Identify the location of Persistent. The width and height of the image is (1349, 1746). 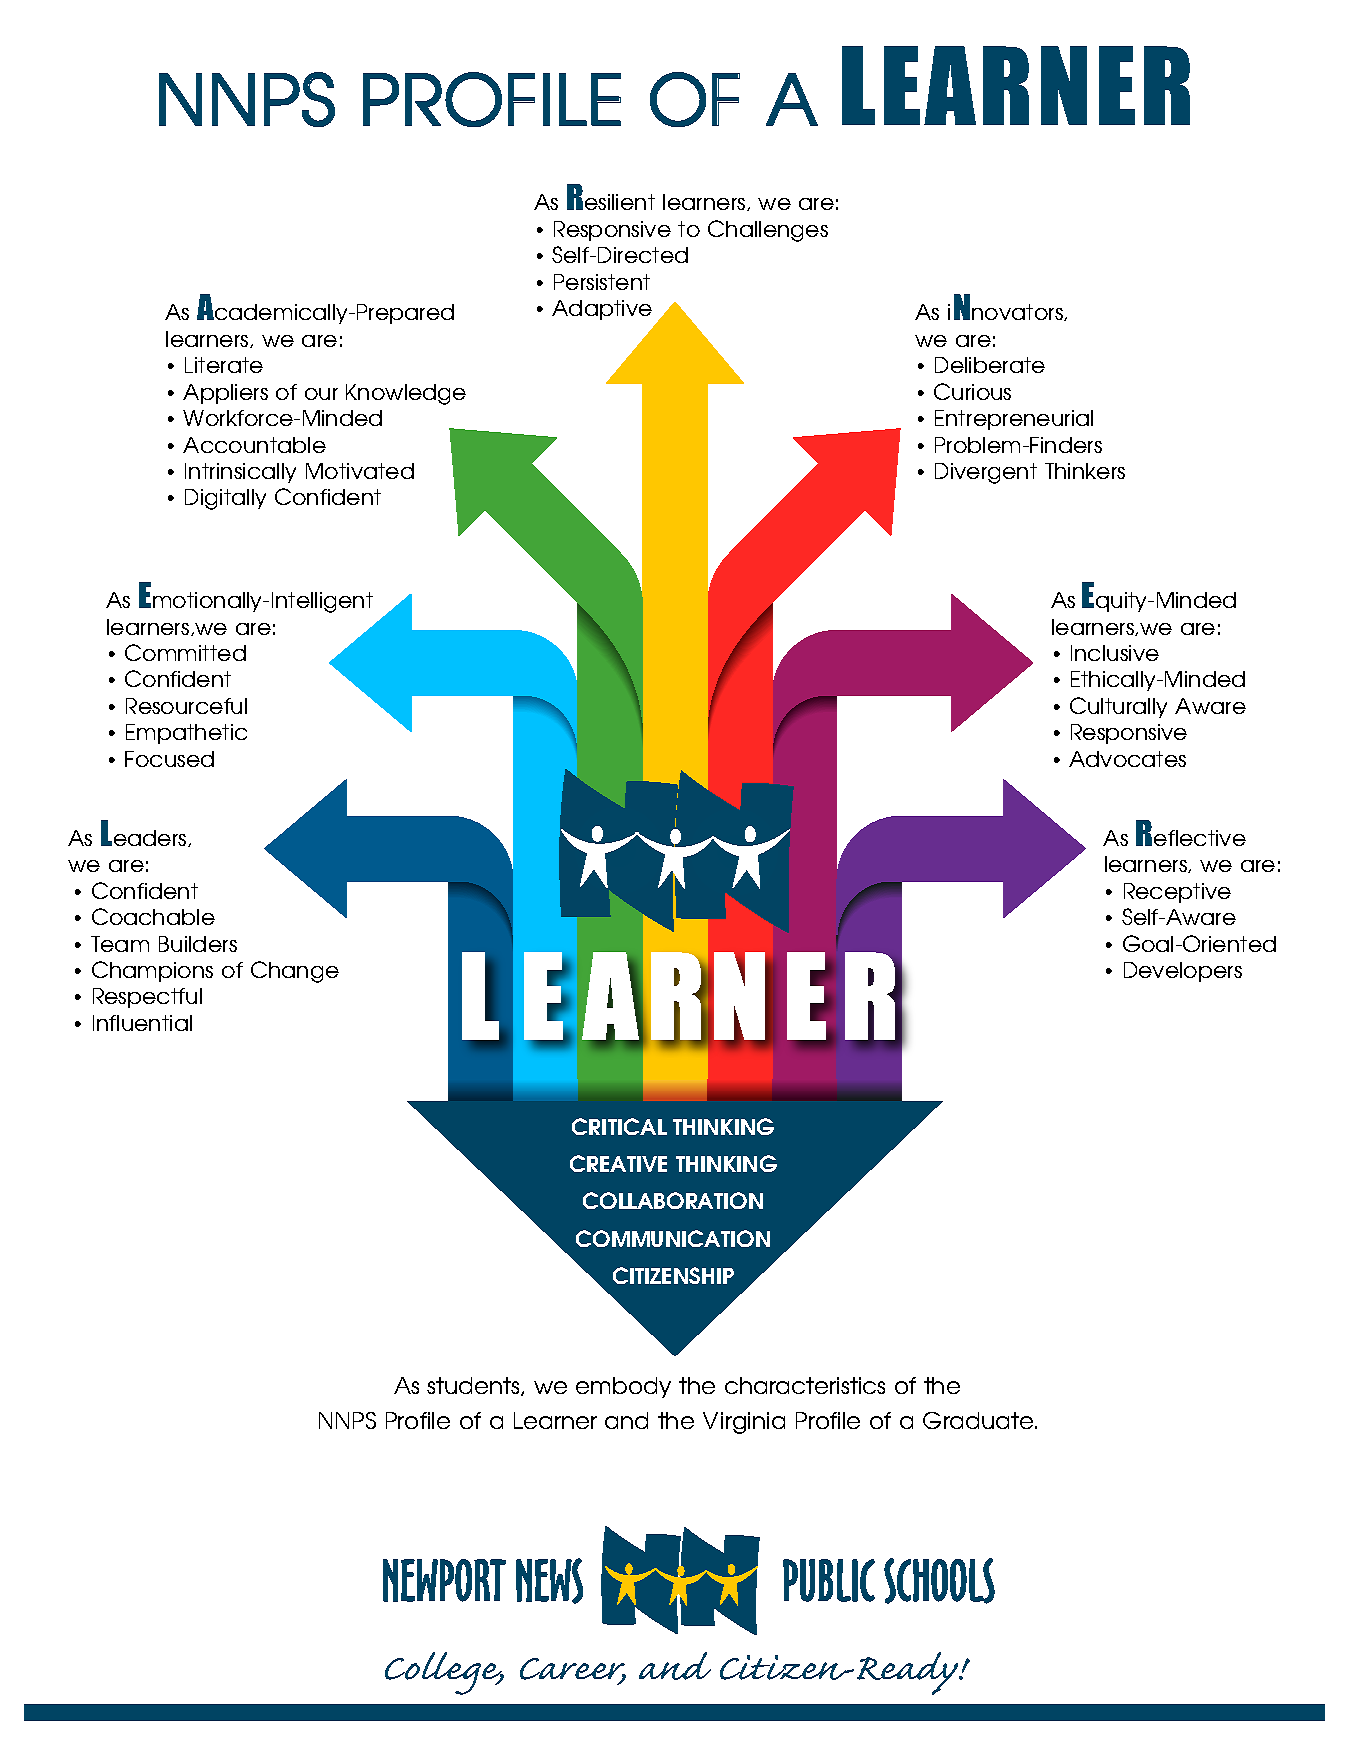
(602, 282).
